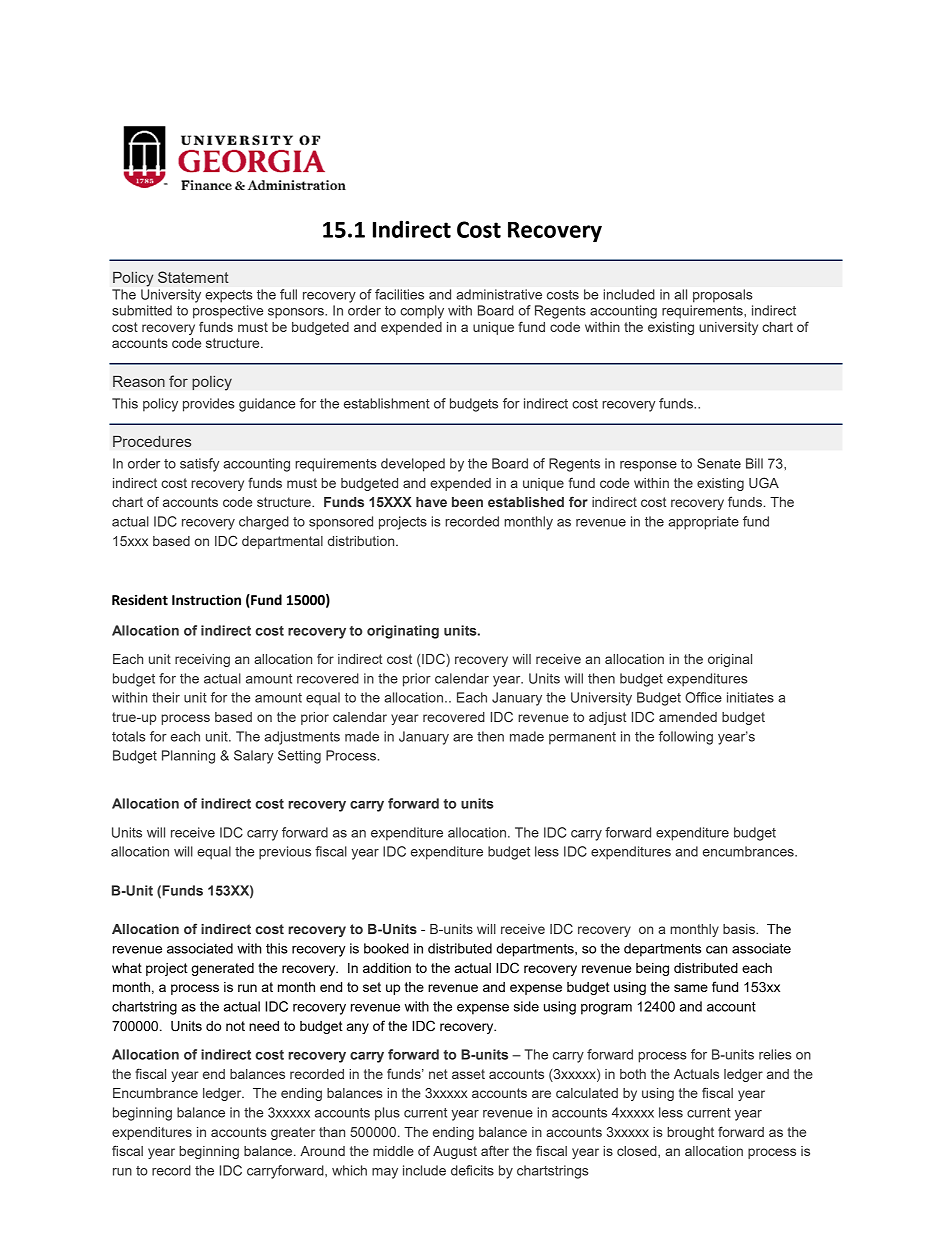  Describe the element at coordinates (403, 632) in the image. I see `originating` at that location.
